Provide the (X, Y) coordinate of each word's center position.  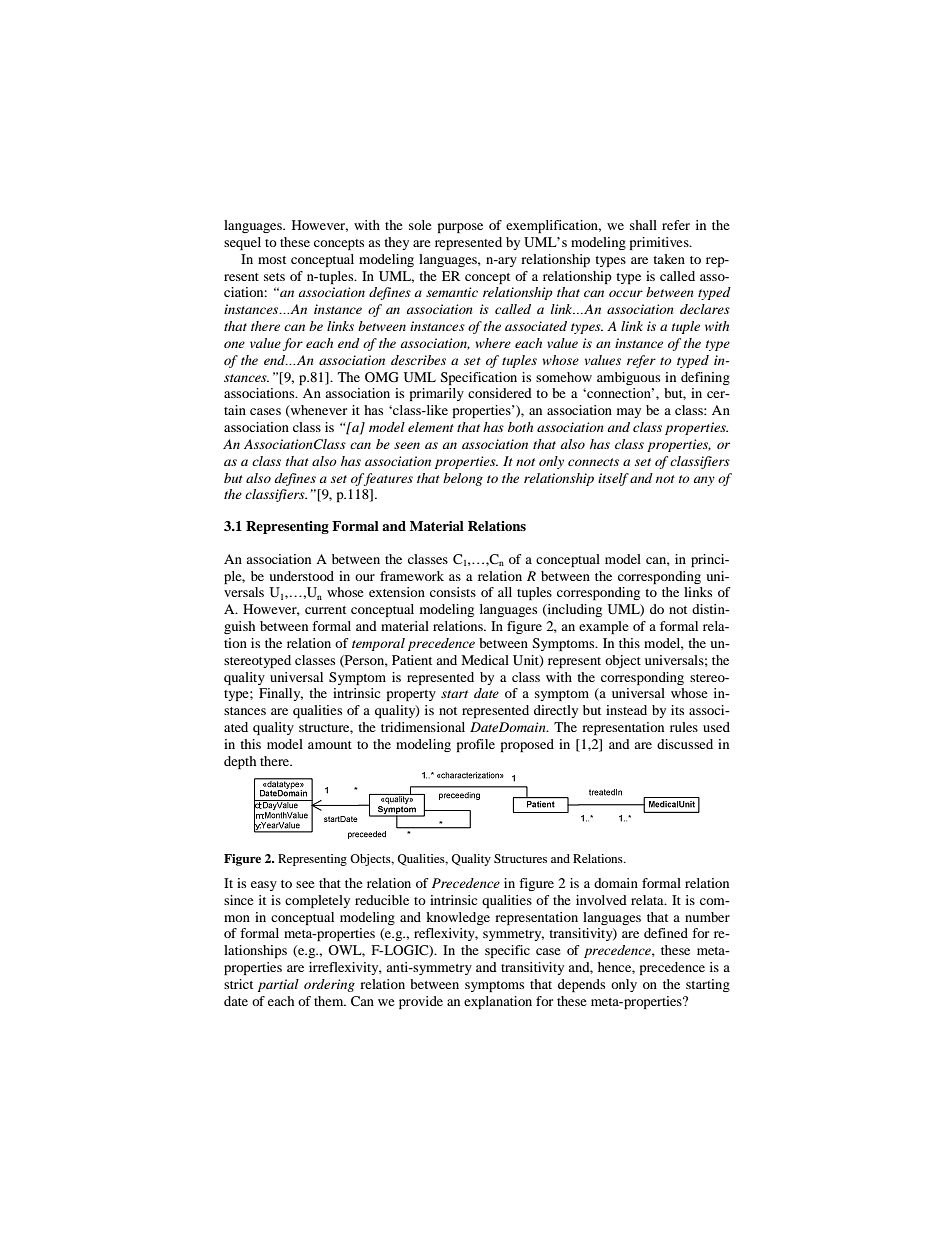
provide (421, 1002)
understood (301, 576)
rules (684, 727)
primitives (660, 243)
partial (278, 985)
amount (330, 745)
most (272, 260)
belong (463, 479)
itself (613, 479)
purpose (460, 228)
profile (476, 745)
